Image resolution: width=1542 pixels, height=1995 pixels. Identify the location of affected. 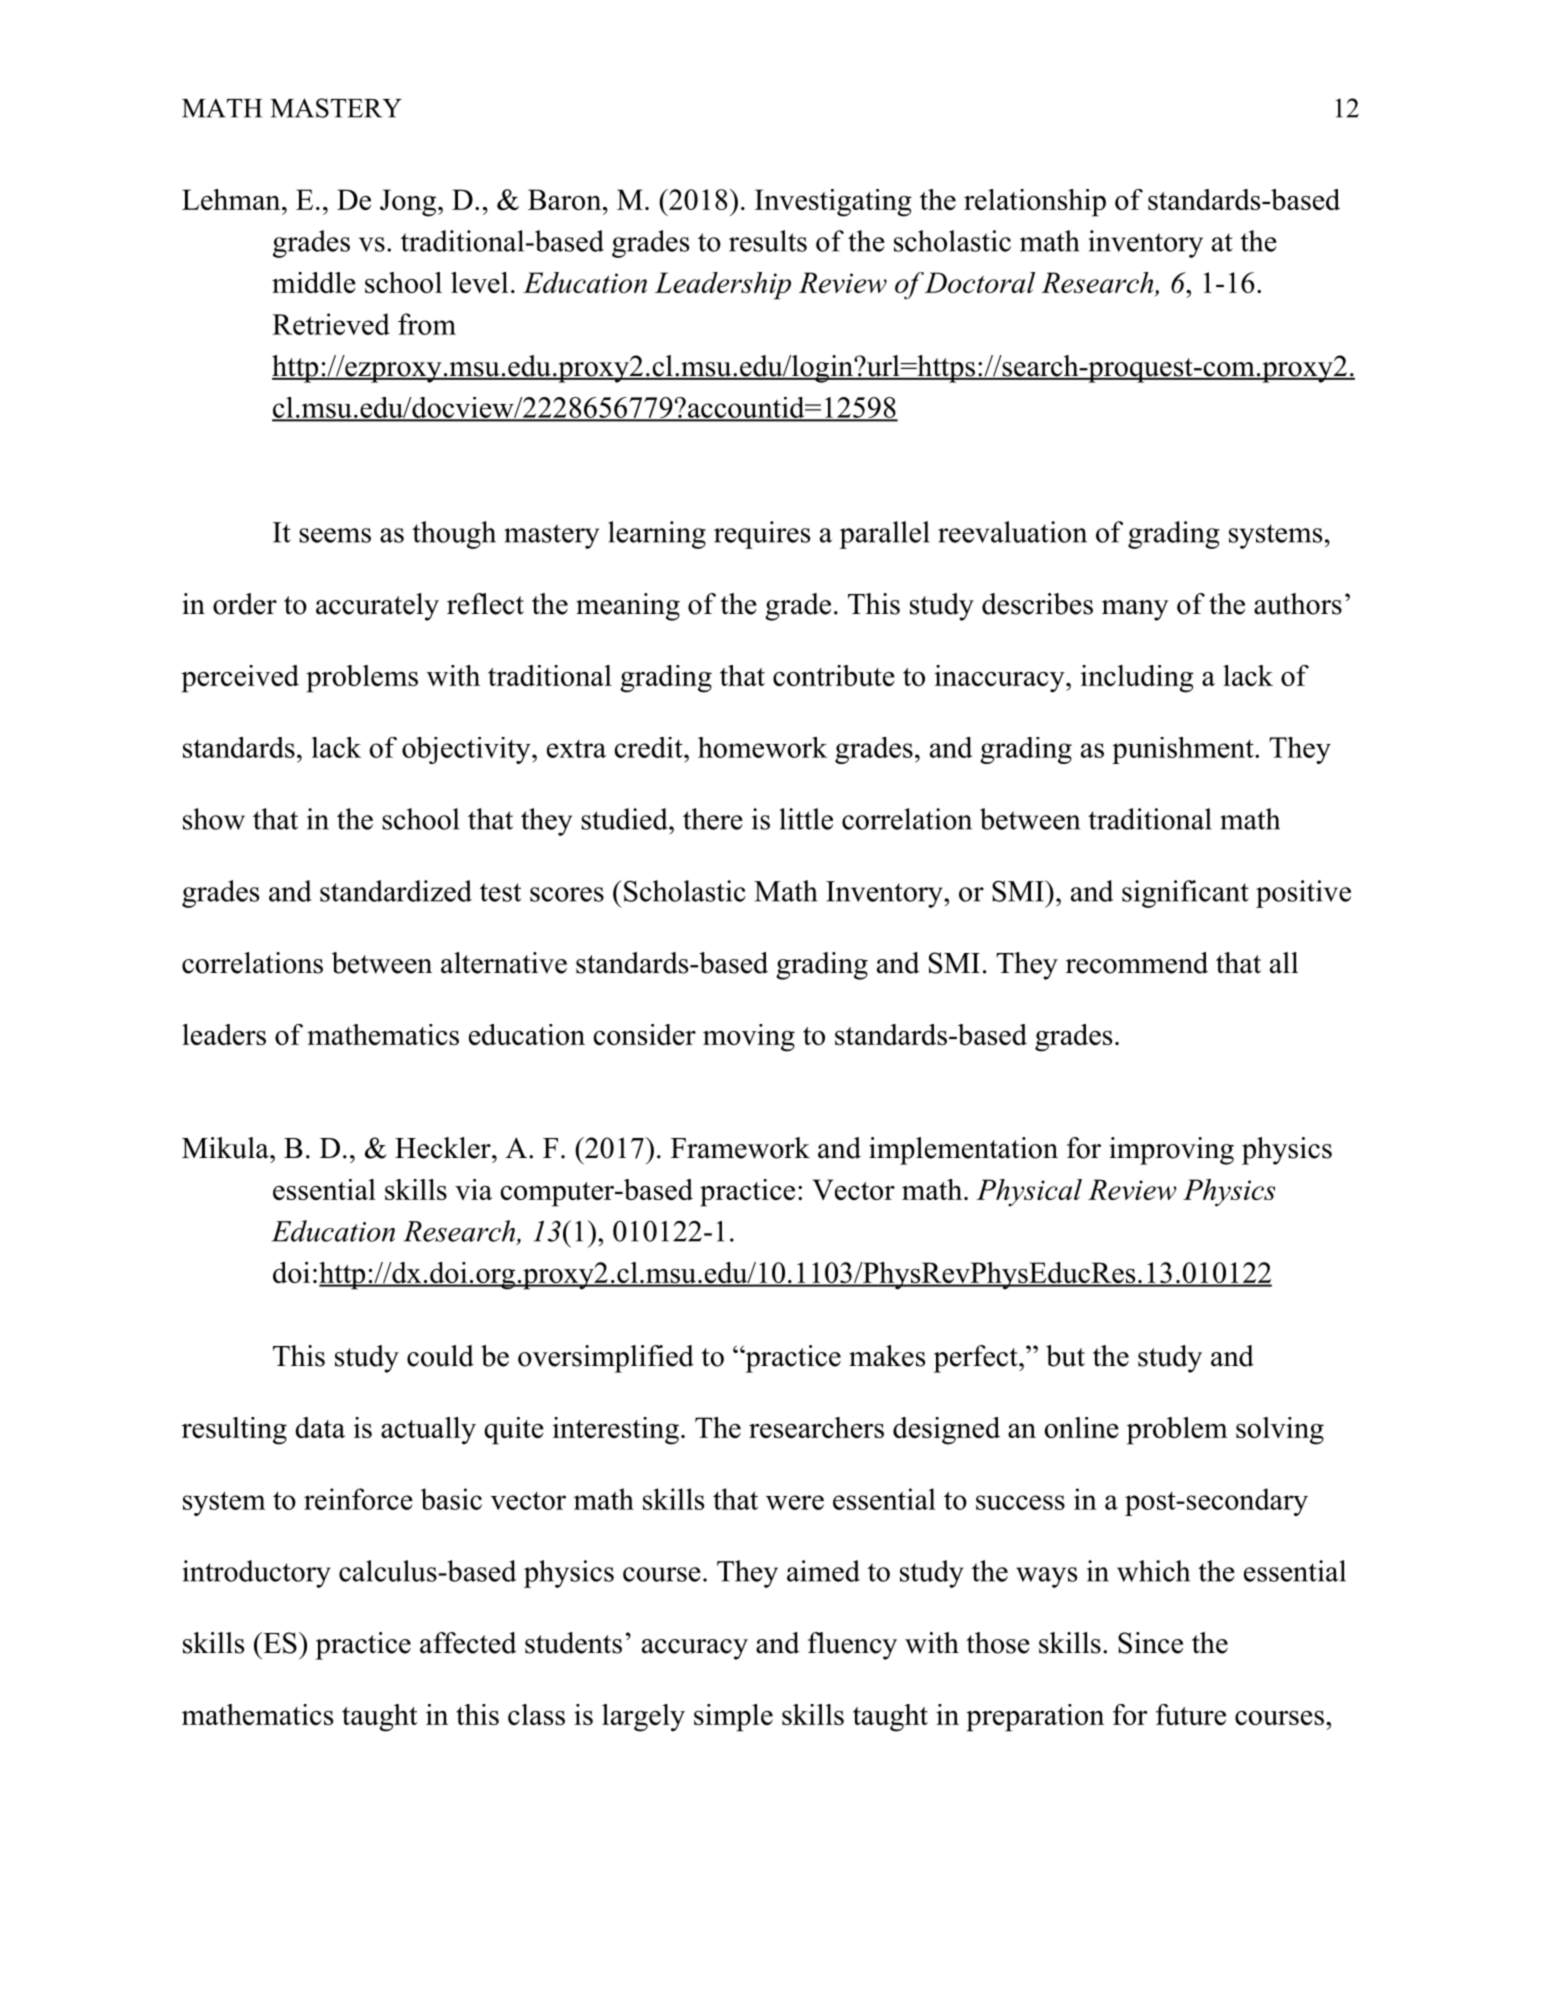
(468, 1643).
